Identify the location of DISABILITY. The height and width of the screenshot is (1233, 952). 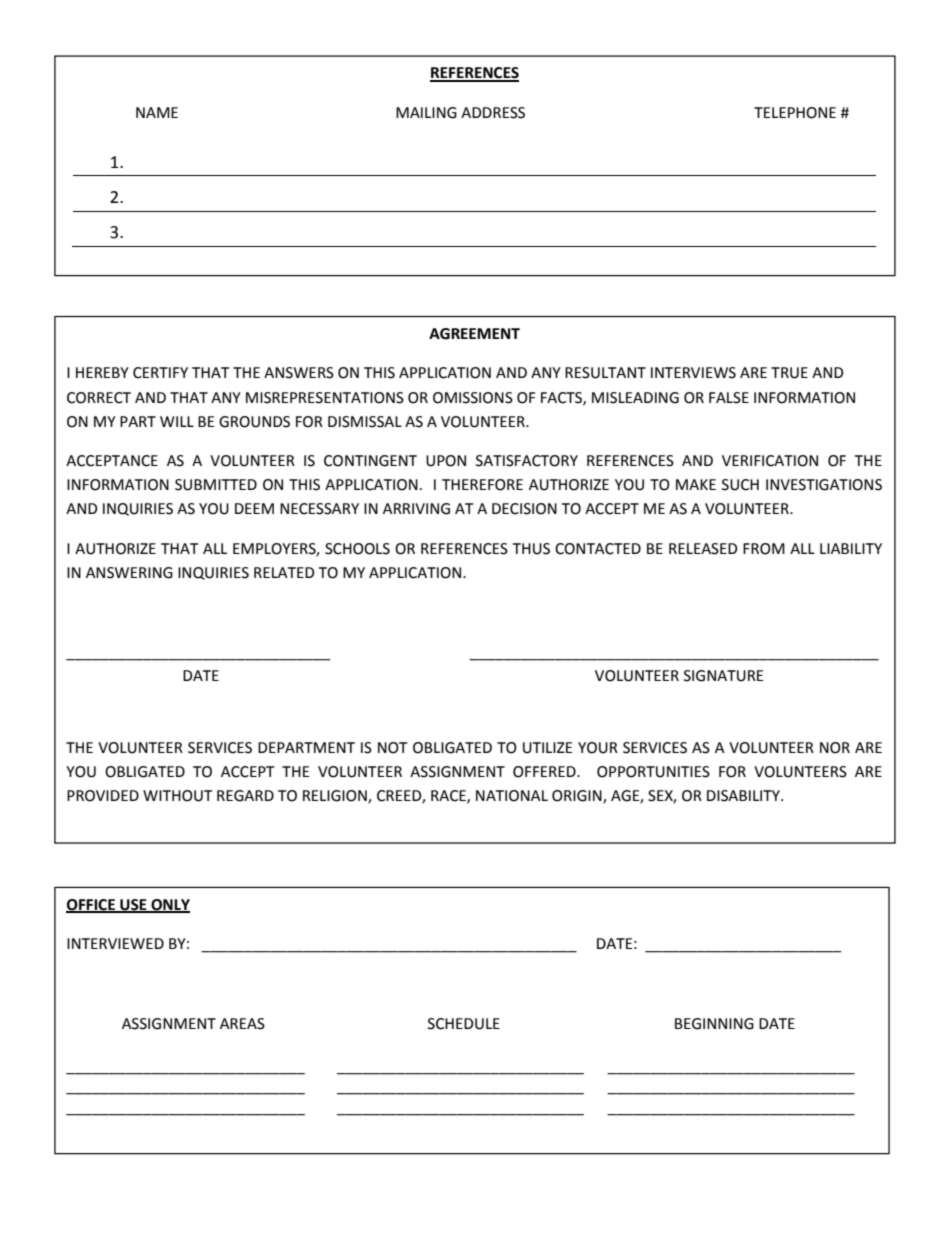
(744, 796).
